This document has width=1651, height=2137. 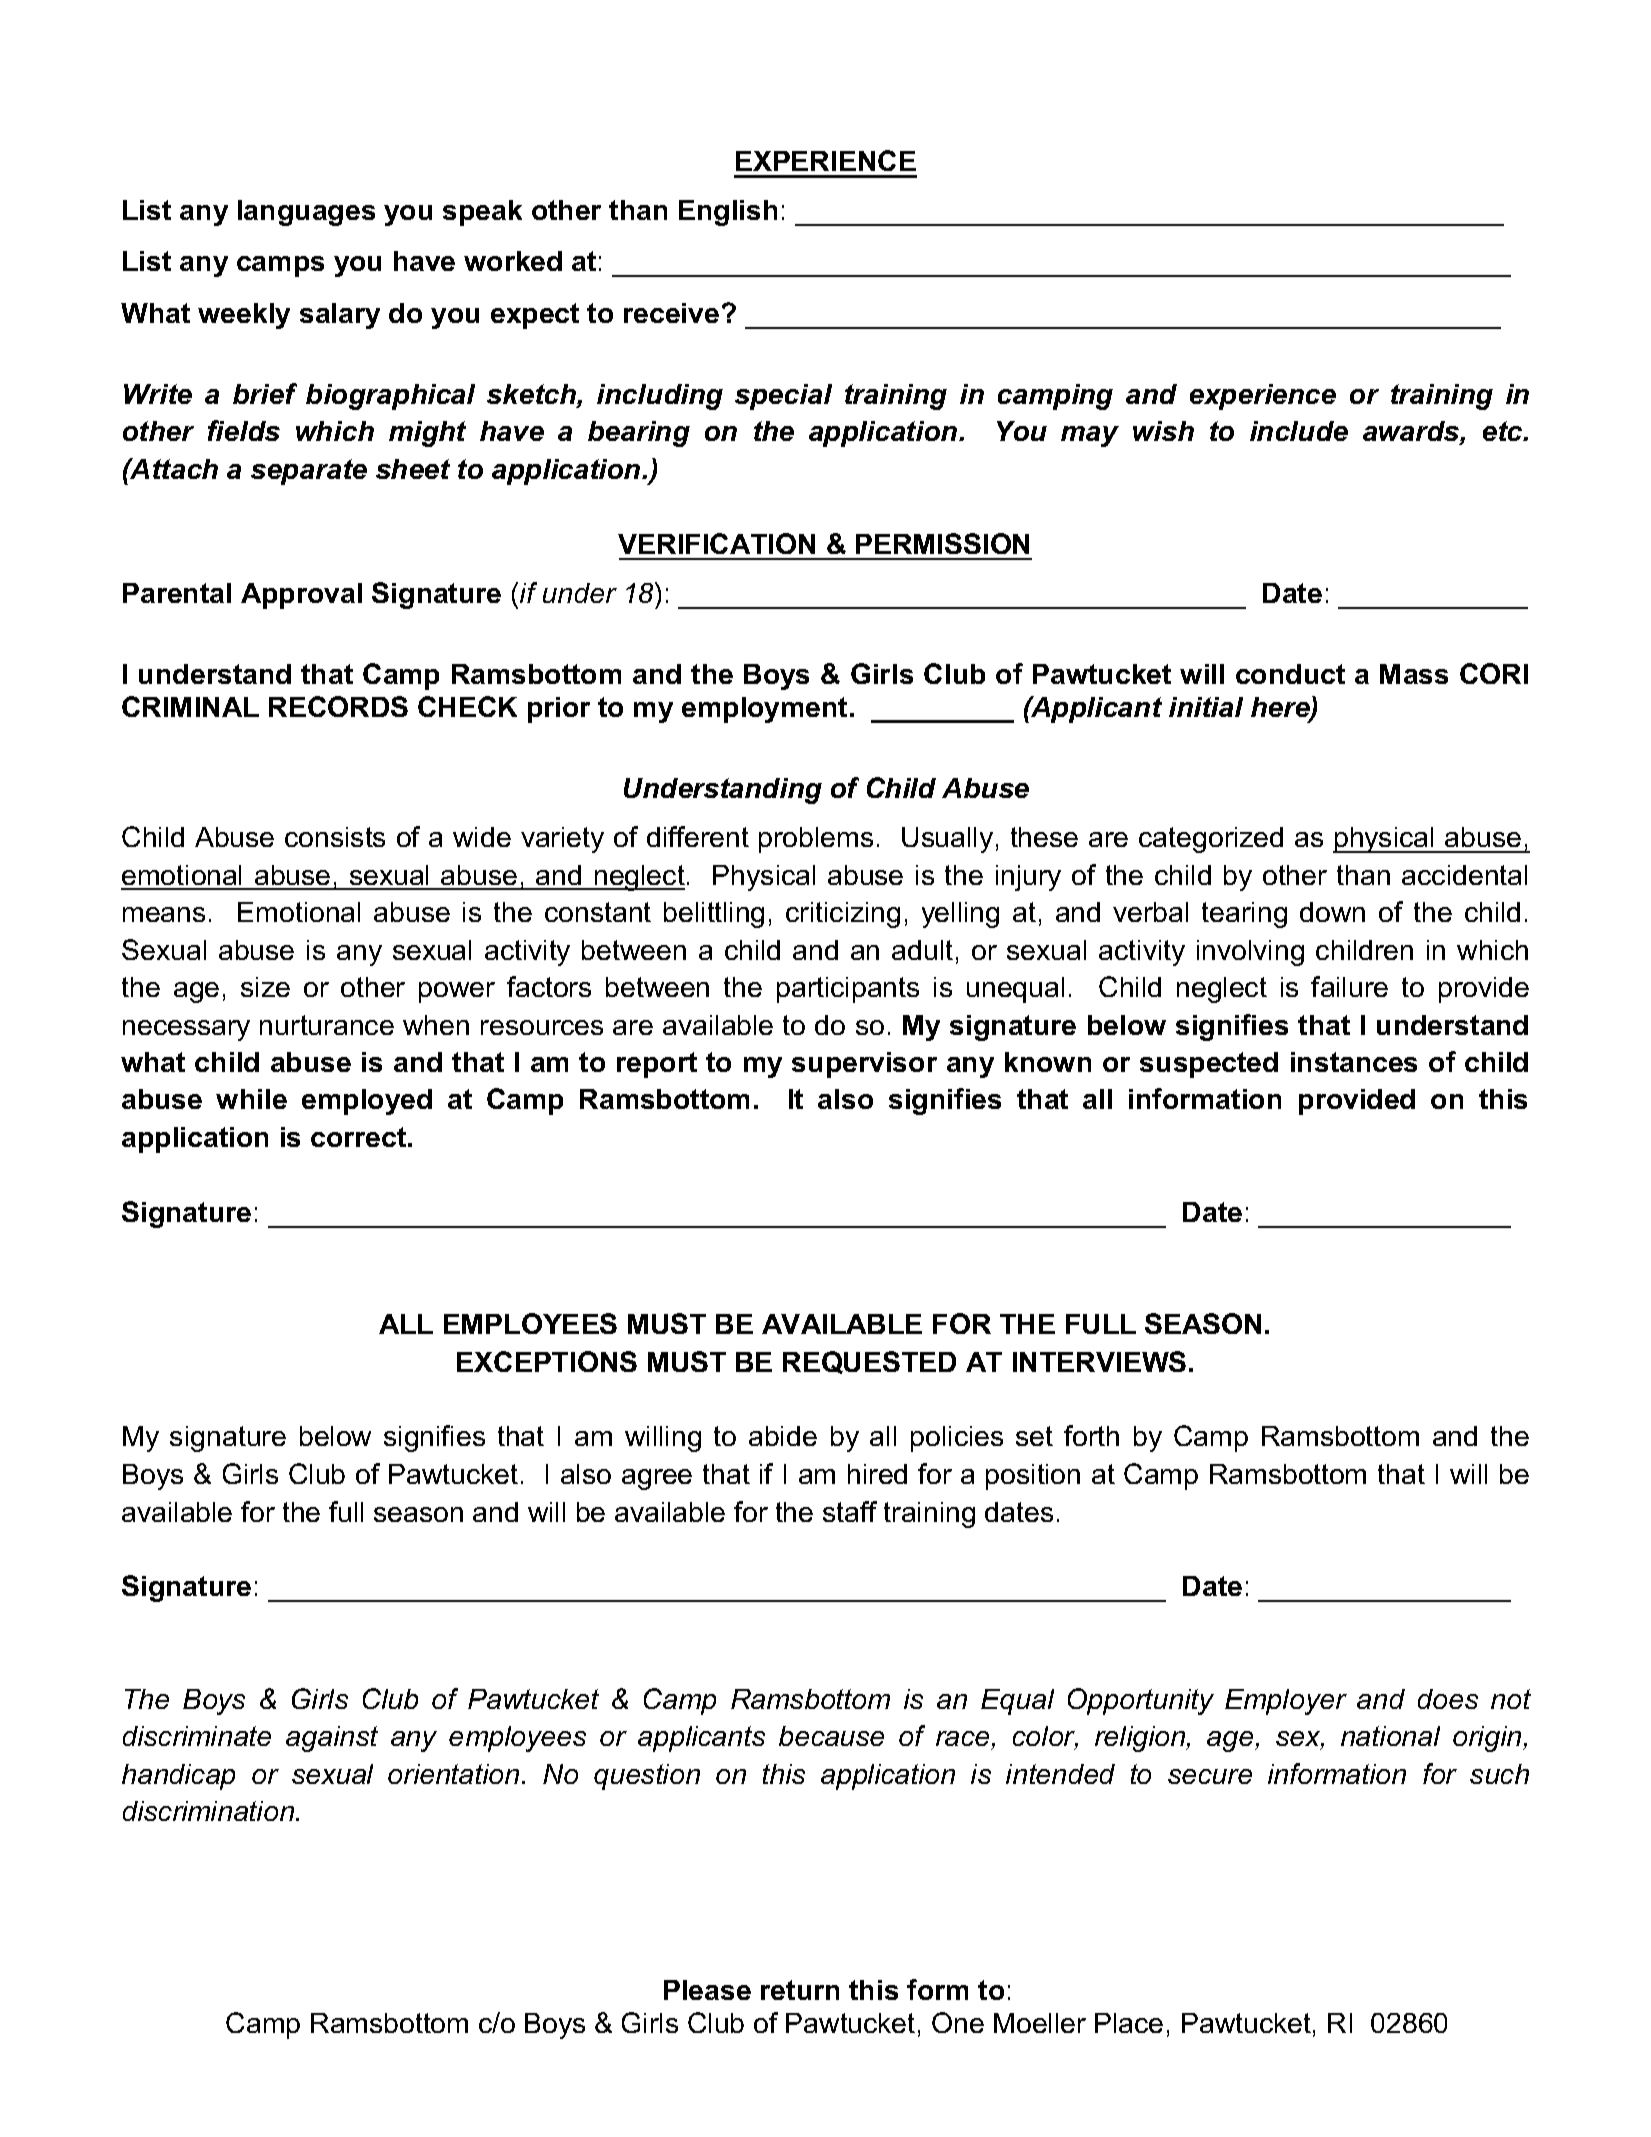 I want to click on instances, so click(x=1354, y=1062).
